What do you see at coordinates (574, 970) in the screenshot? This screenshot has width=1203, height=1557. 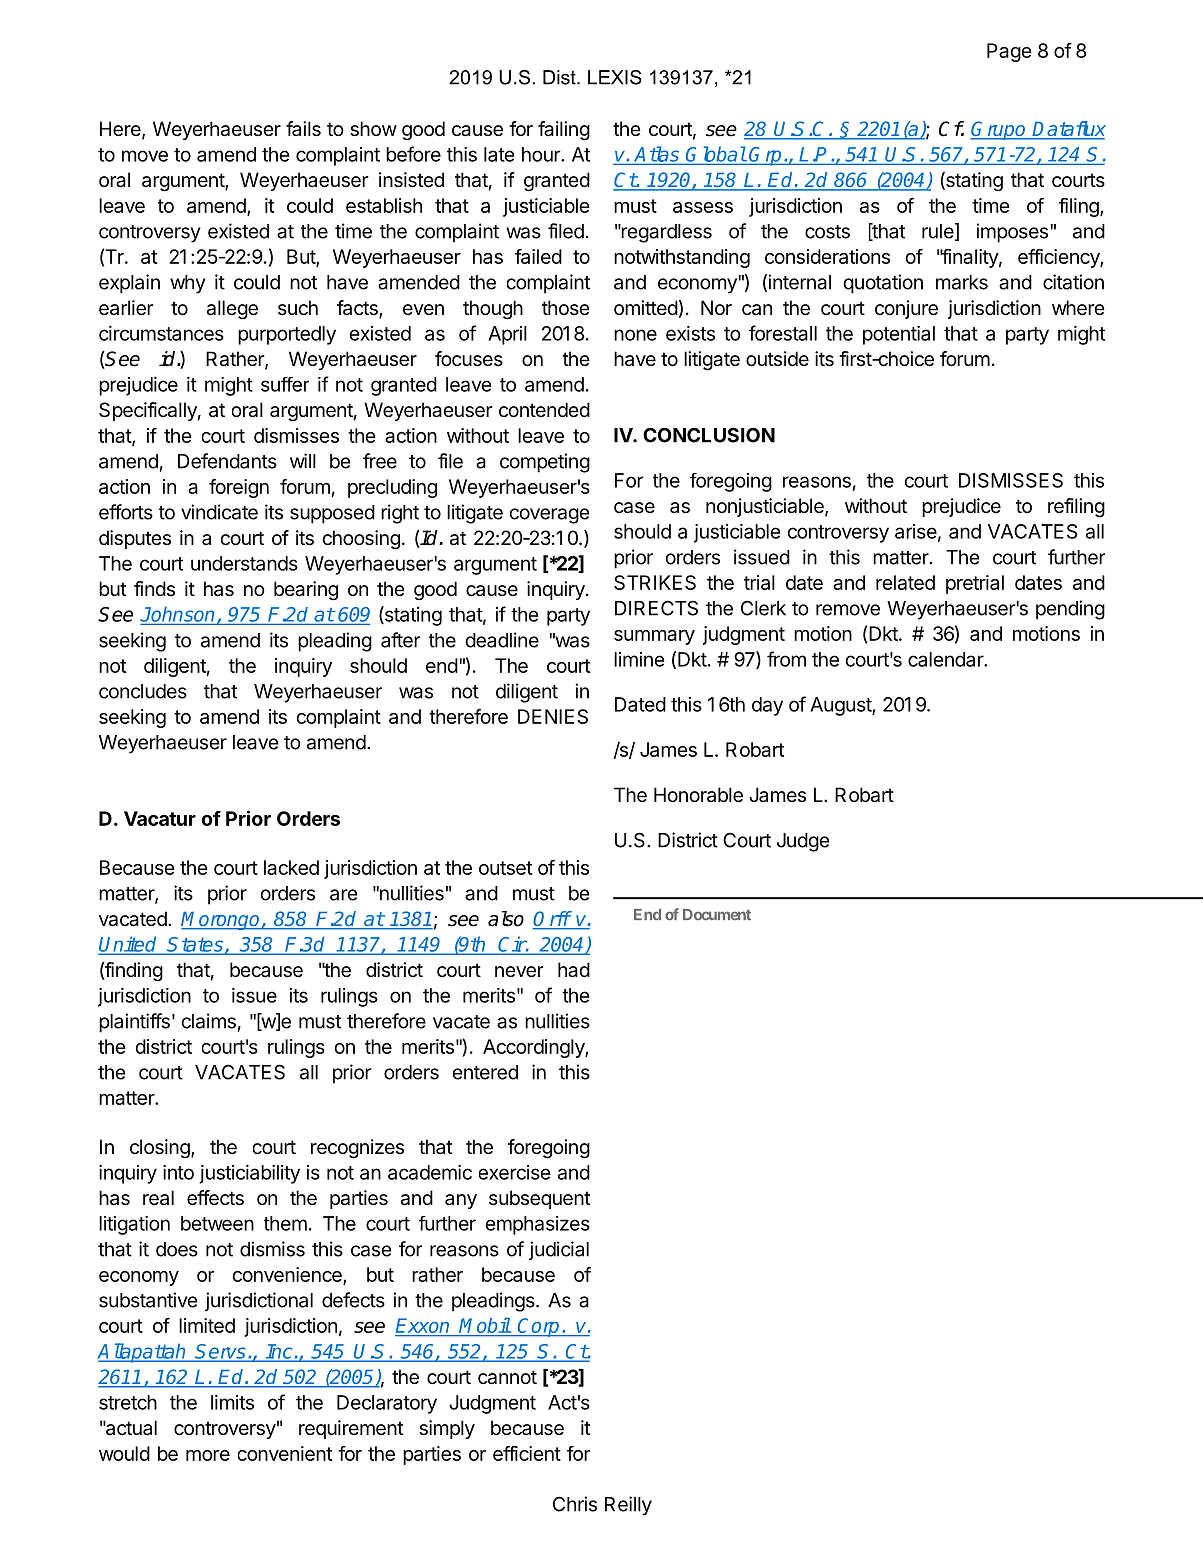 I see `had` at bounding box center [574, 970].
